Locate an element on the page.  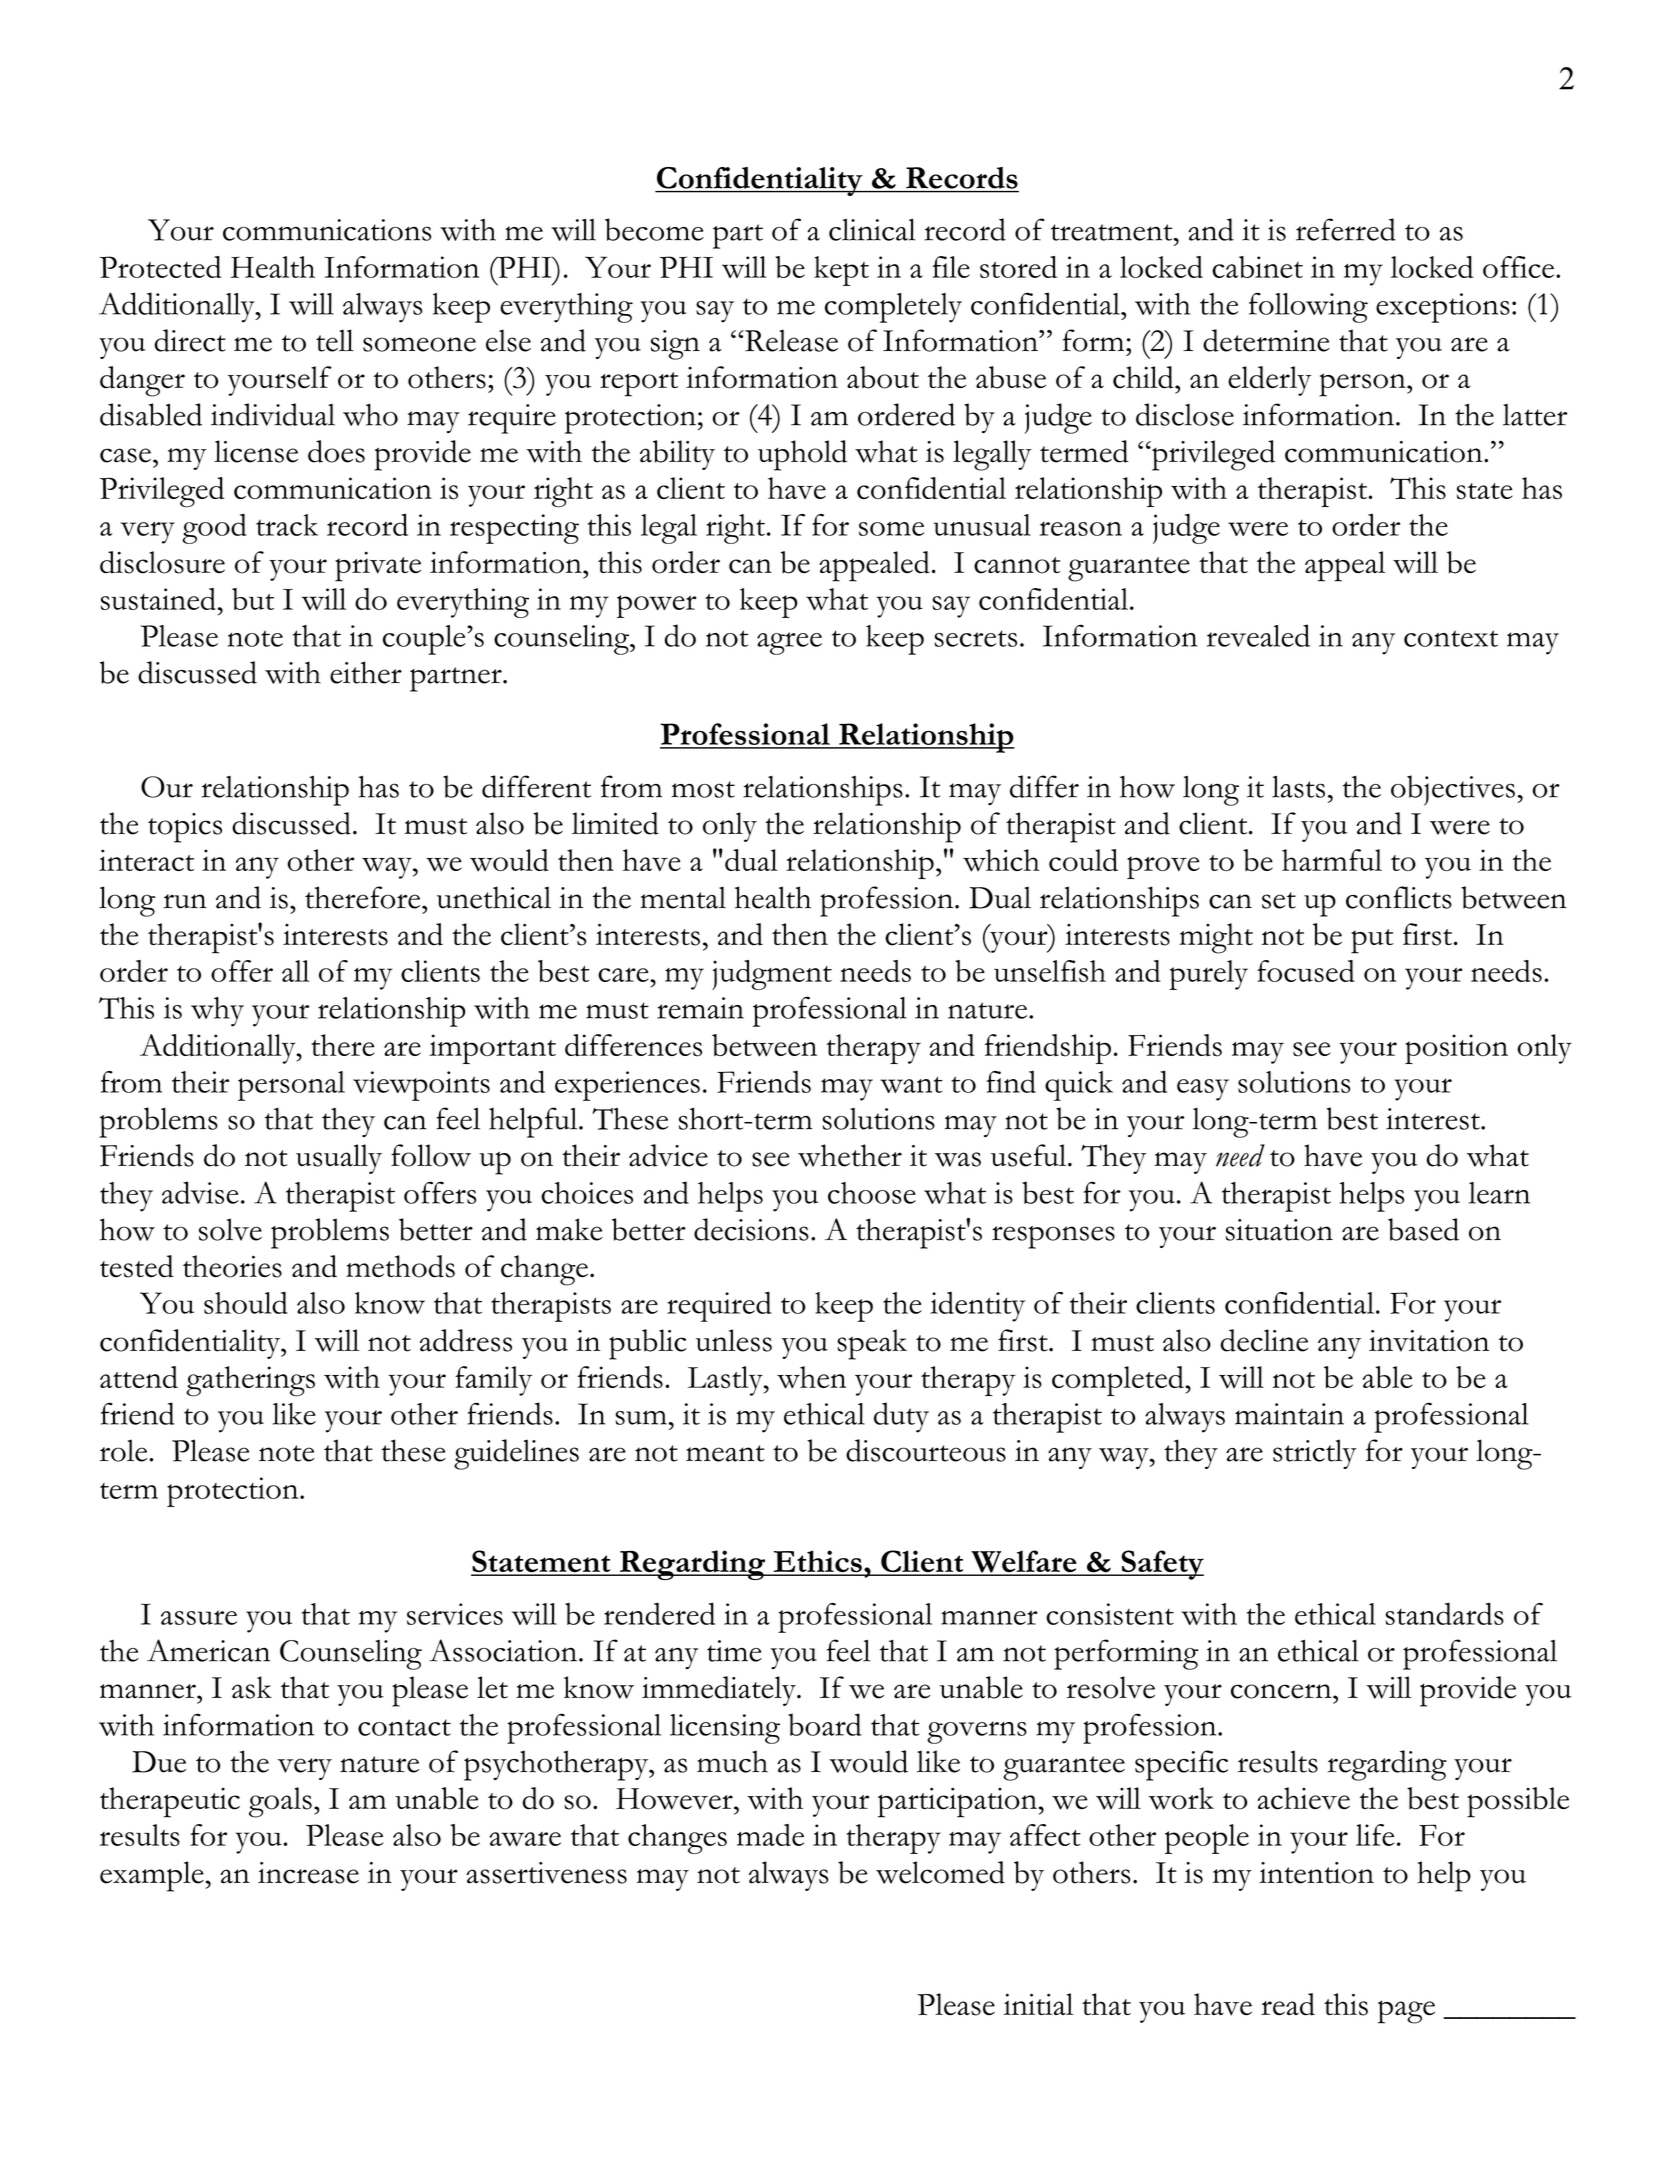
increase is located at coordinates (308, 1873).
